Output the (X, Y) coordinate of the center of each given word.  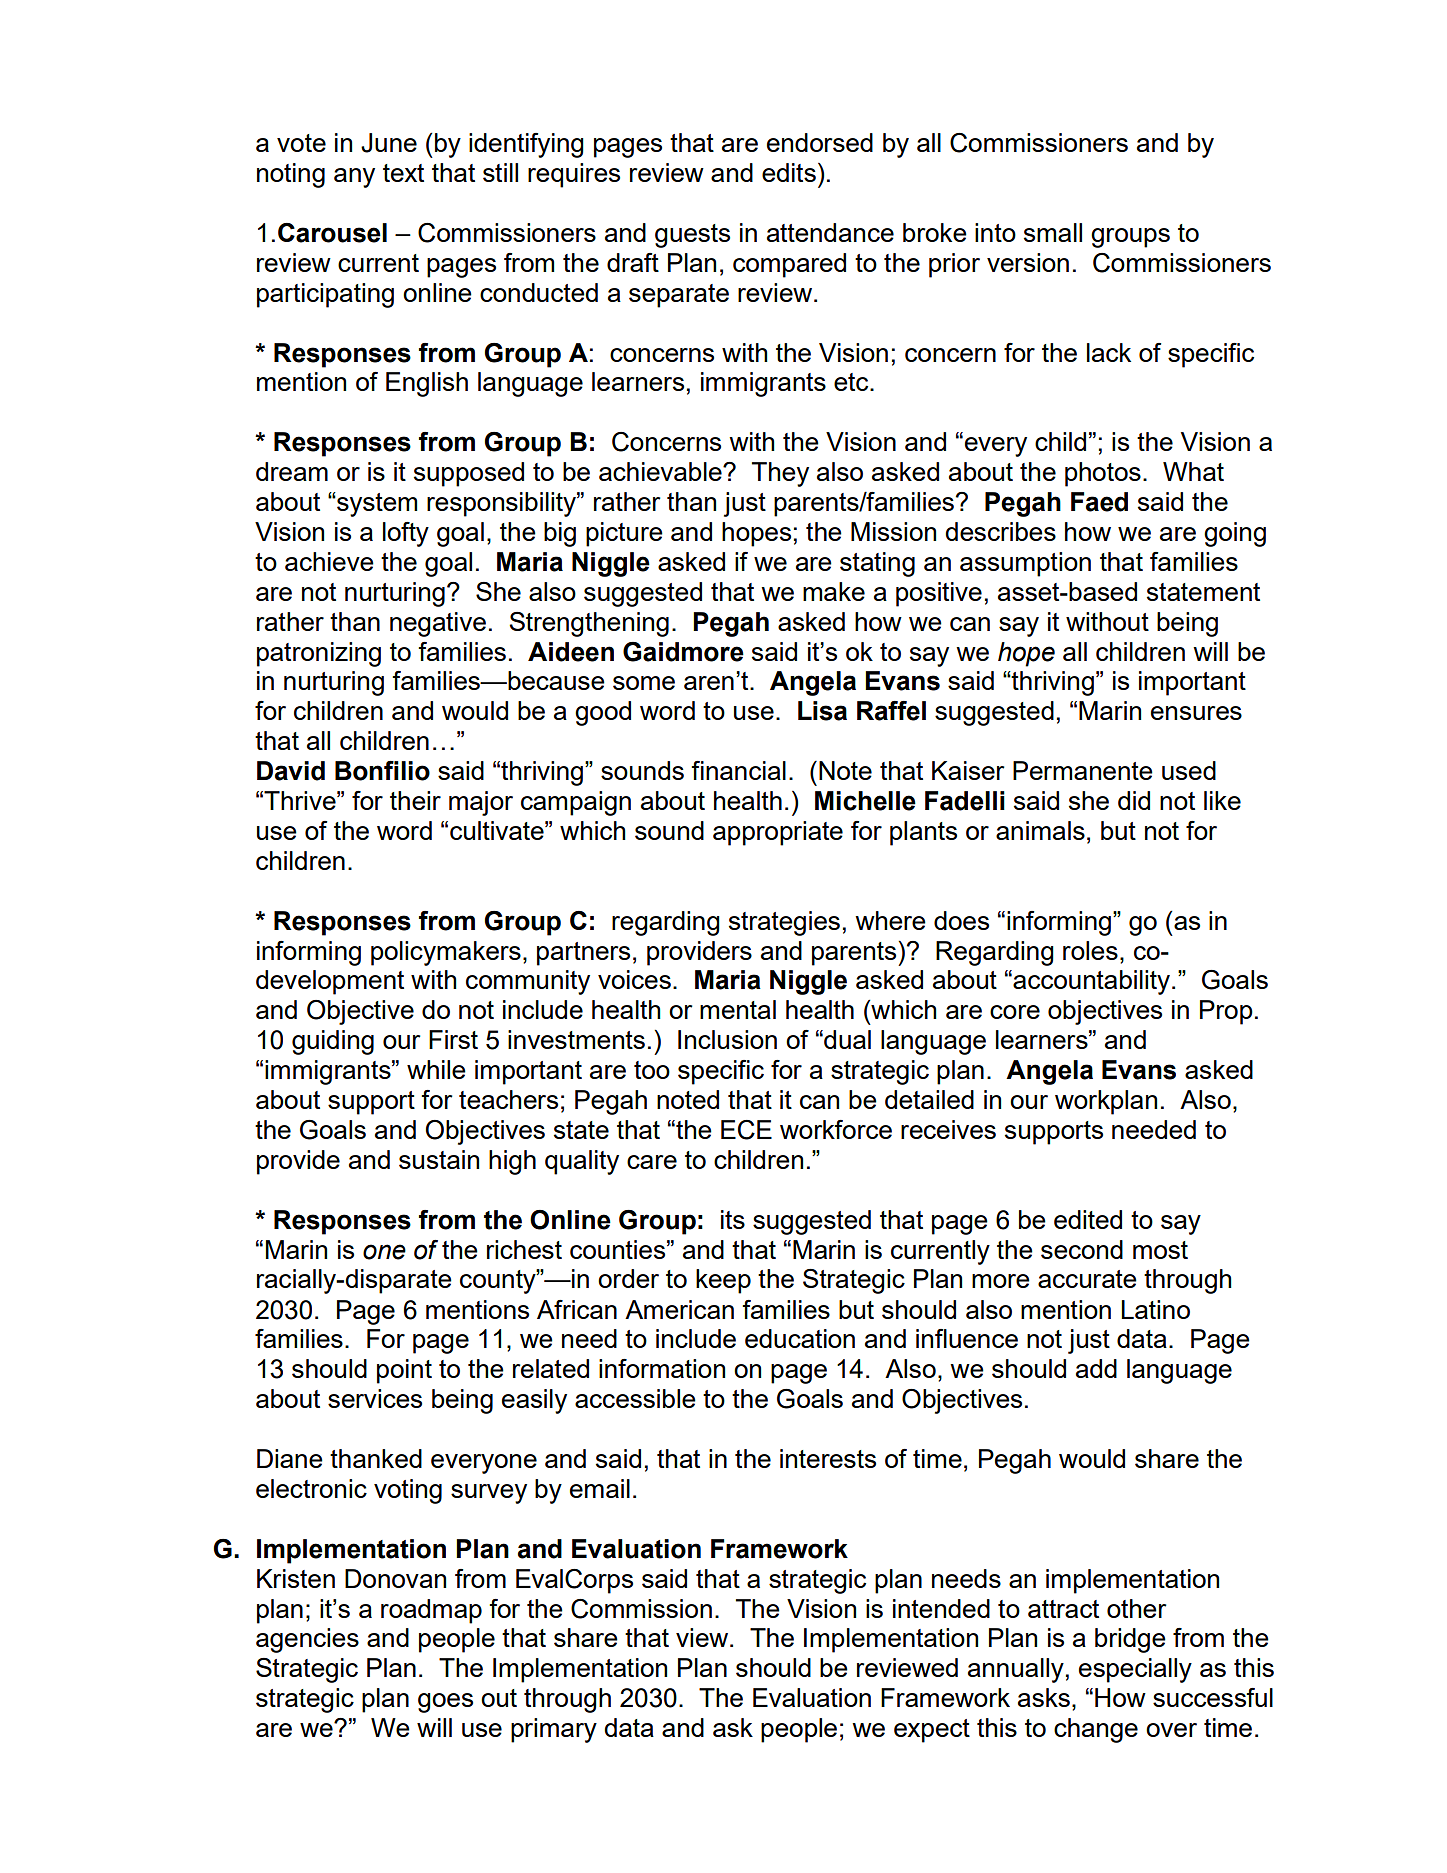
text (403, 173)
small (1053, 232)
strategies (784, 923)
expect (932, 1731)
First (453, 1039)
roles (1090, 950)
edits (789, 172)
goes (445, 1703)
